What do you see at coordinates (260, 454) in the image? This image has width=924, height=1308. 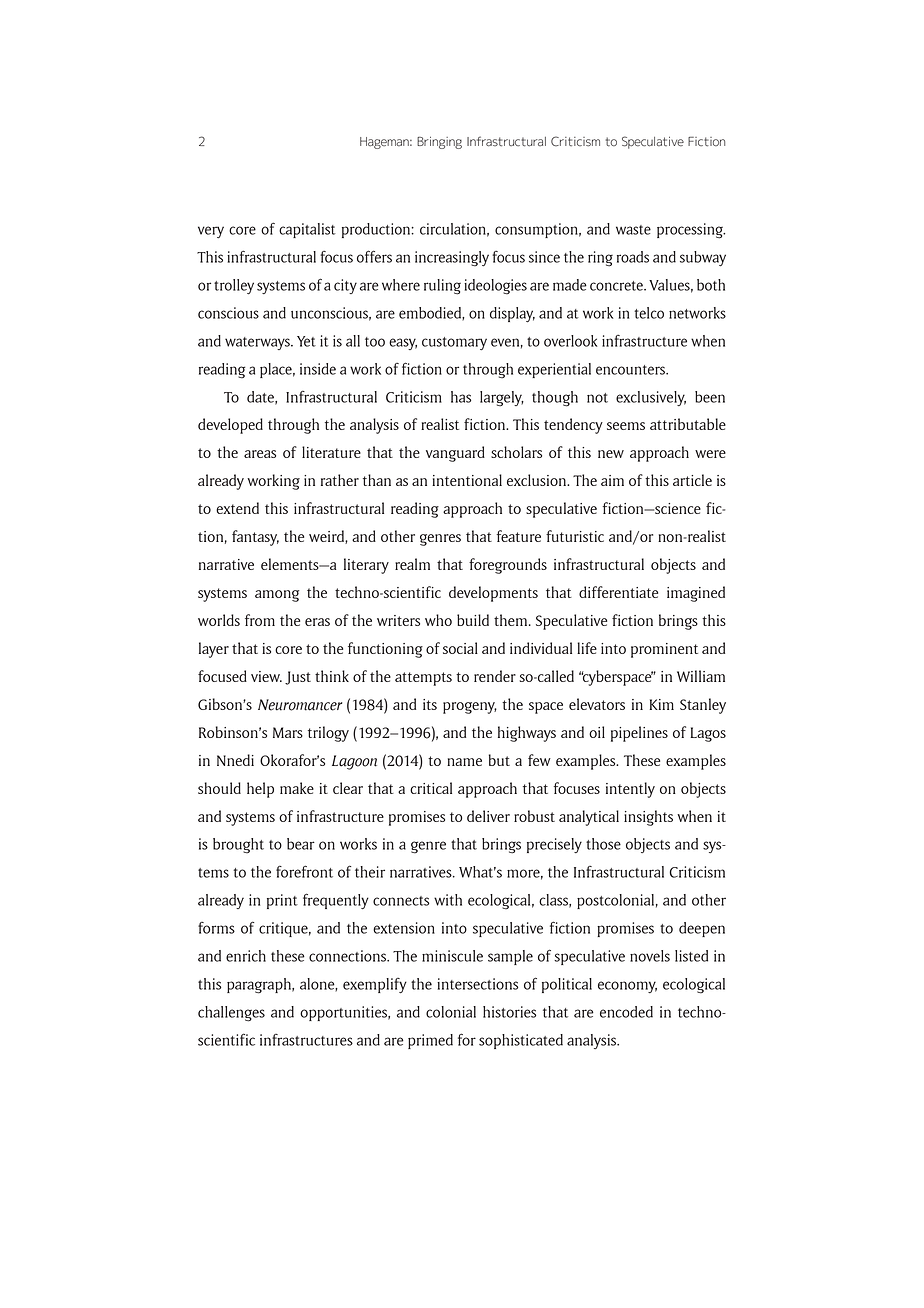 I see `areas` at bounding box center [260, 454].
